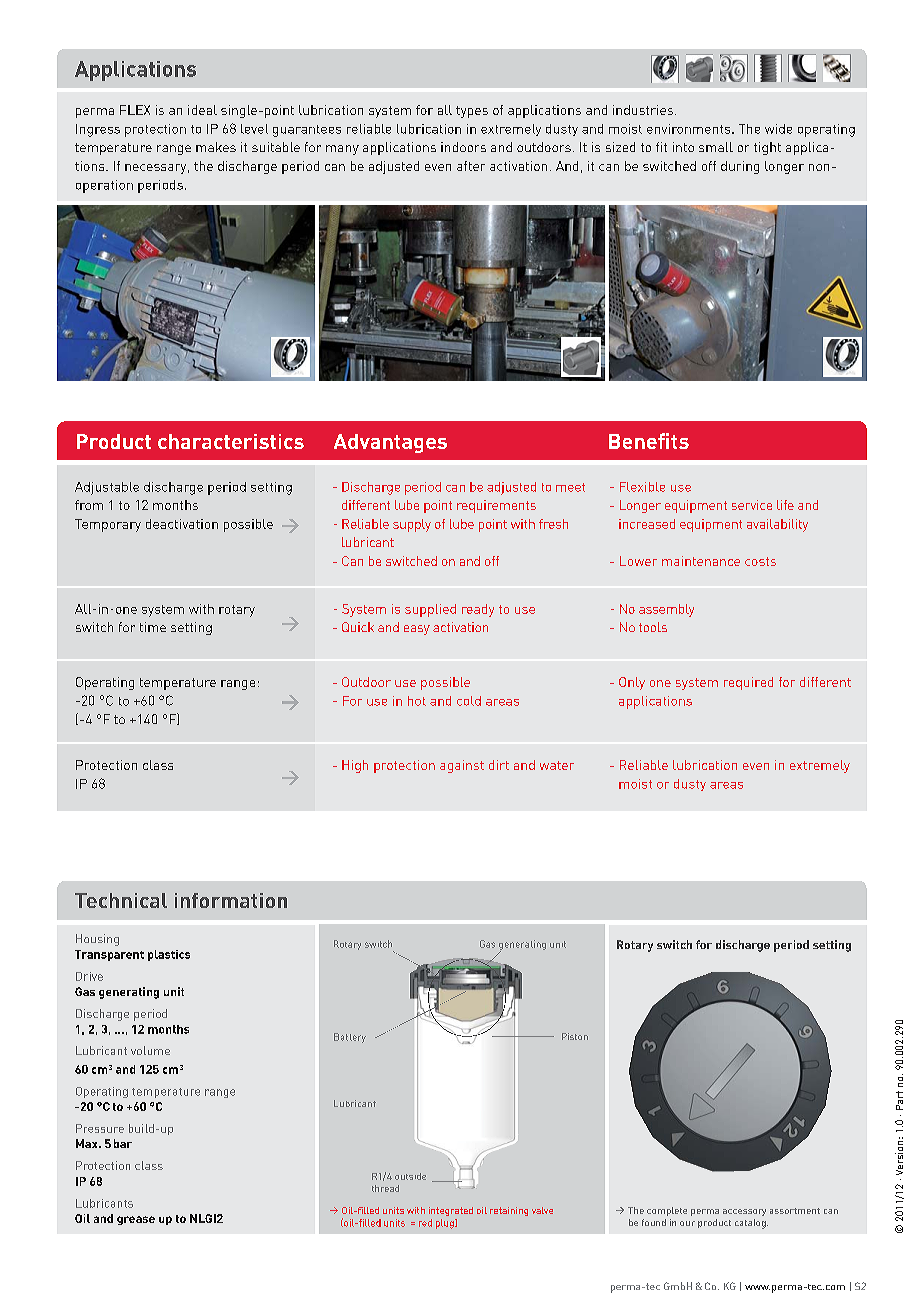  What do you see at coordinates (716, 147) in the screenshot?
I see `small` at bounding box center [716, 147].
